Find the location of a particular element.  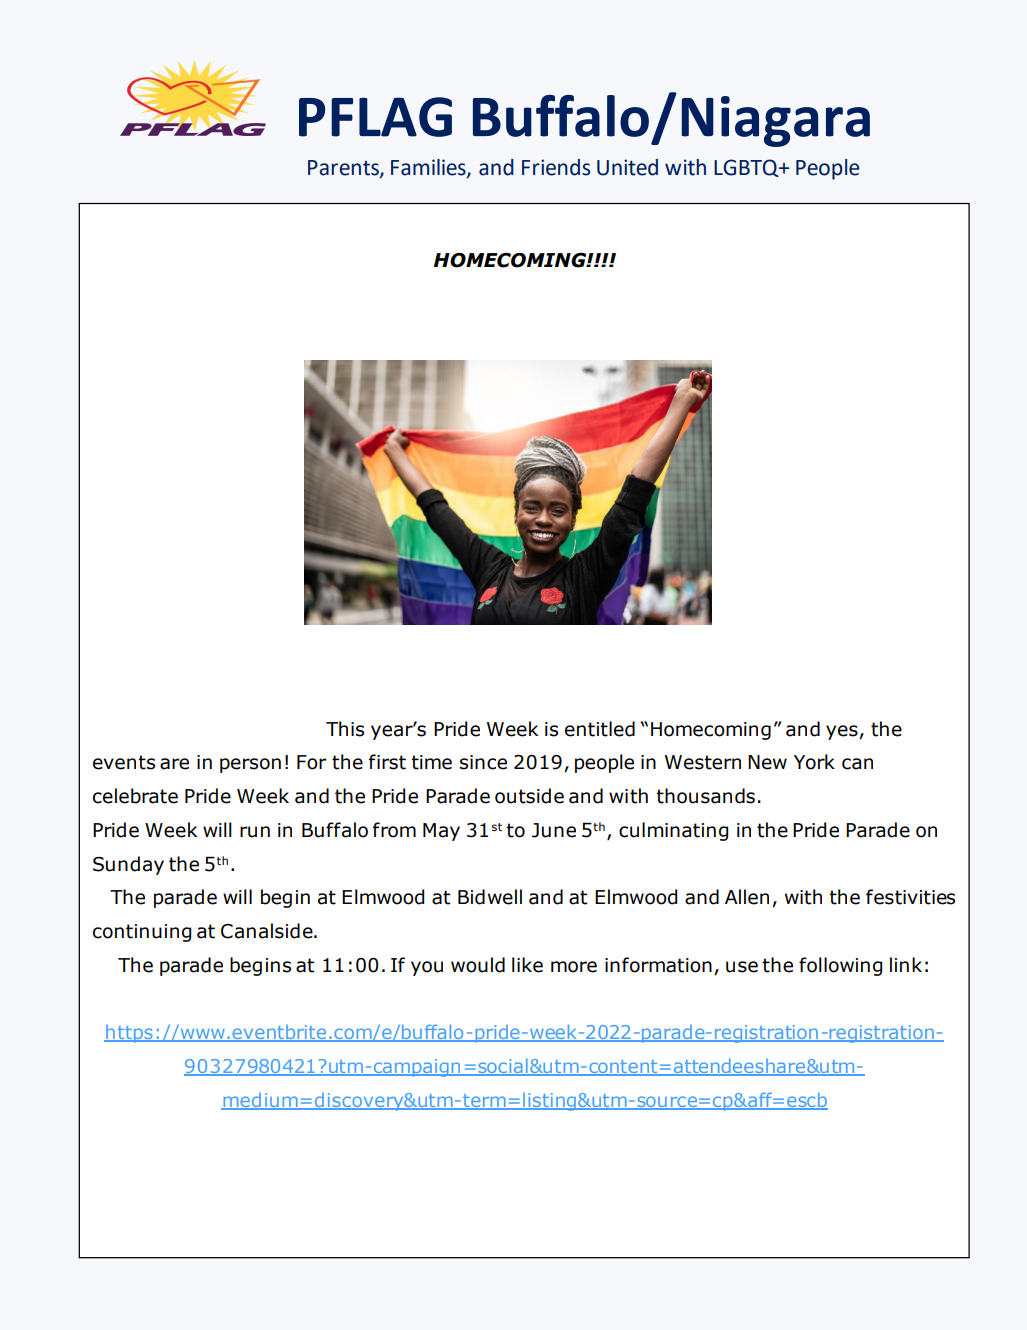

Parents is located at coordinates (344, 169).
